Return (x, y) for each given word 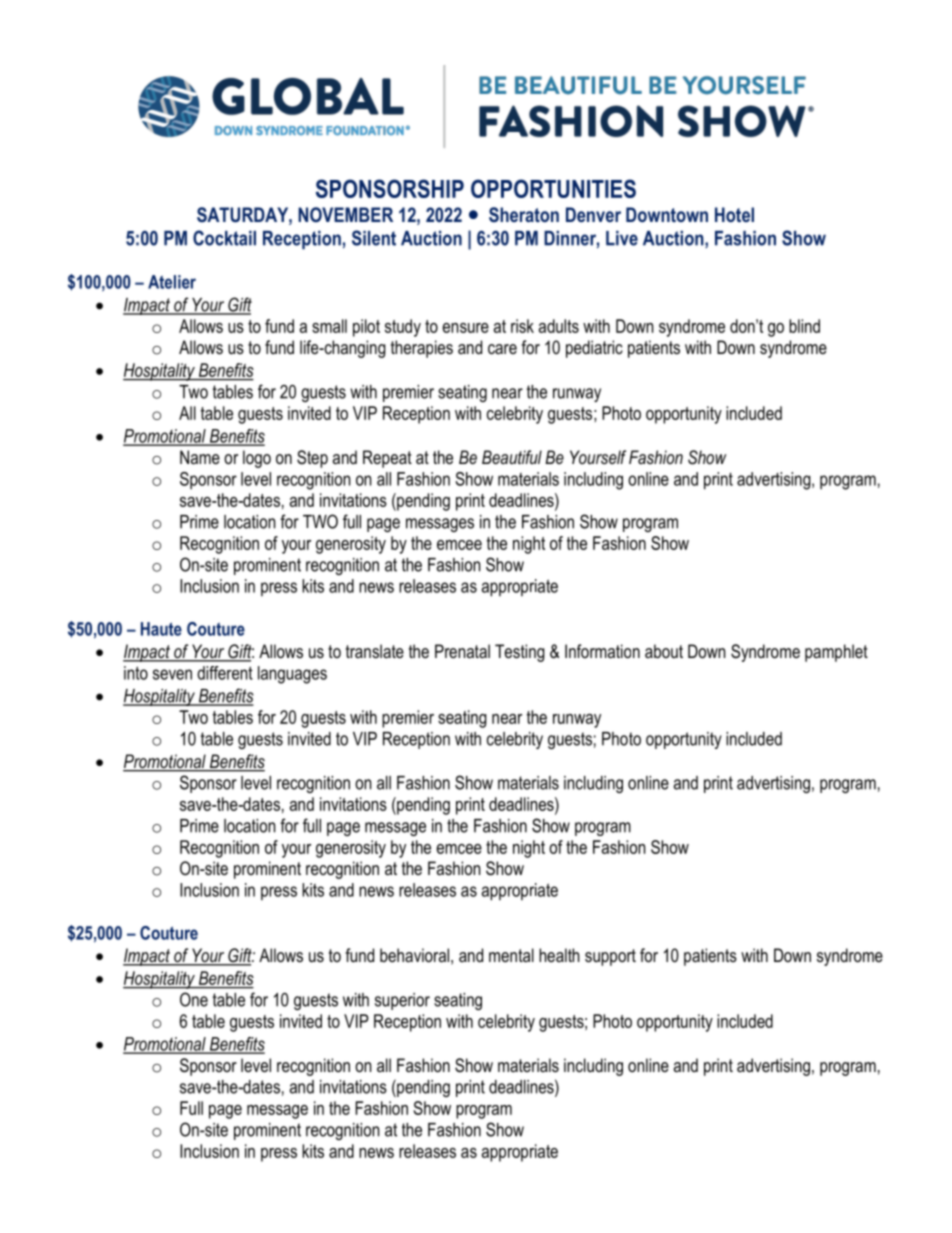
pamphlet (836, 653)
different (225, 673)
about (664, 651)
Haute (161, 629)
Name (200, 457)
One (194, 999)
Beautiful (512, 457)
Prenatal (462, 651)
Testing (520, 653)
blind (804, 326)
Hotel (734, 214)
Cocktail (224, 238)
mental (511, 955)
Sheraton (524, 214)
